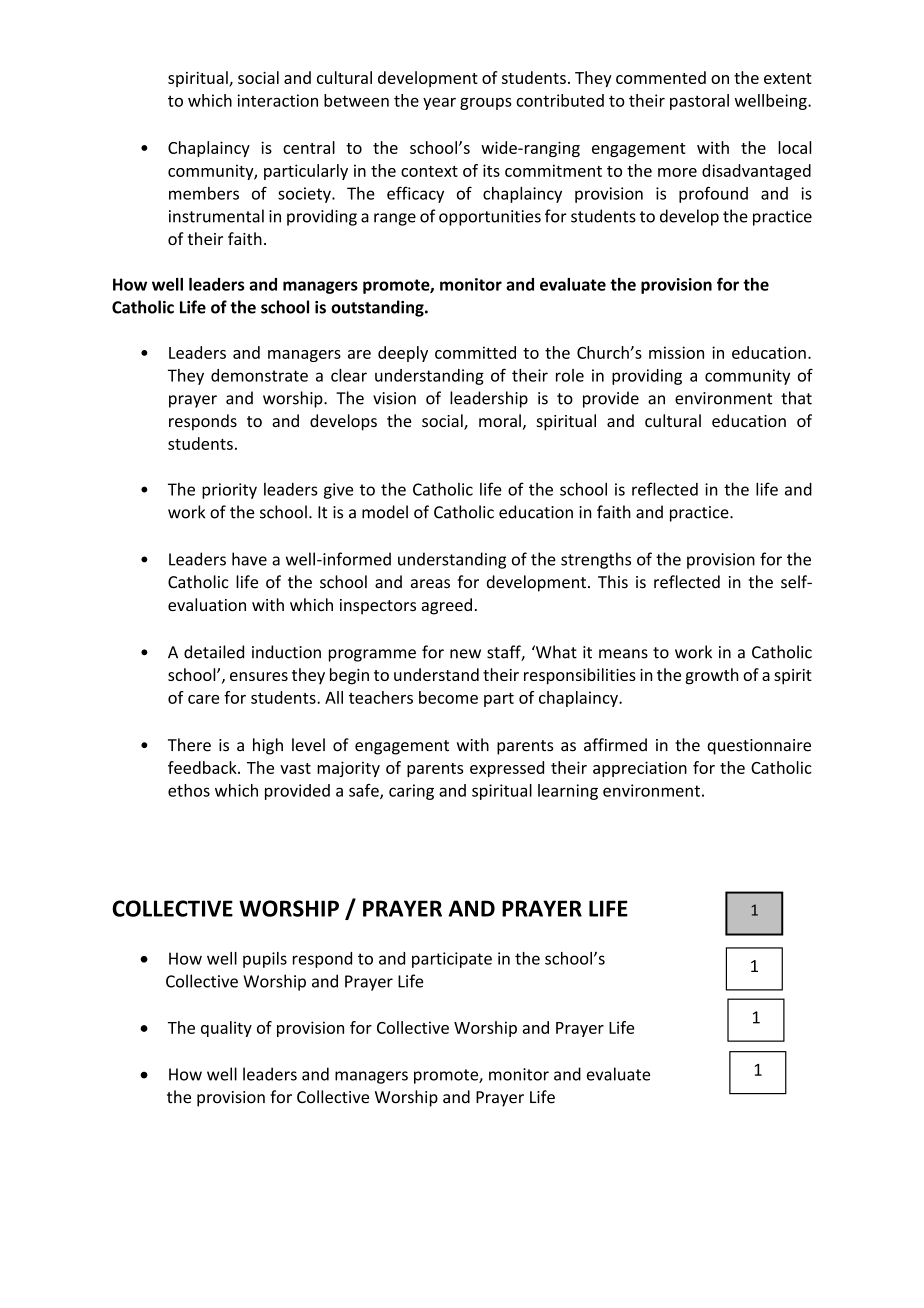 The width and height of the screenshot is (924, 1308). I want to click on have, so click(249, 559).
